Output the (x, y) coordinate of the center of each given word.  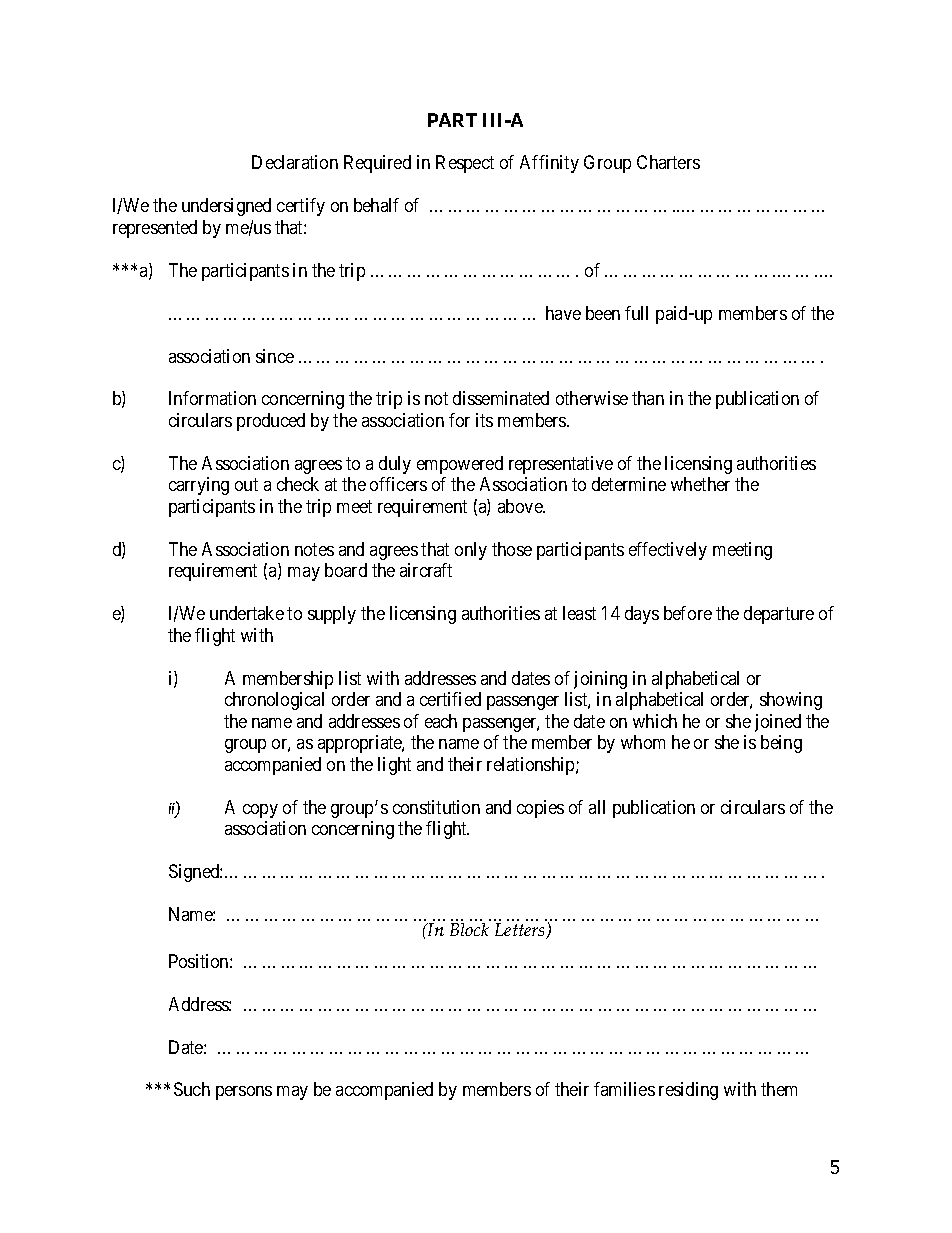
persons (244, 1093)
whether (700, 484)
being (781, 744)
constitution (436, 807)
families (624, 1089)
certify (301, 207)
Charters (668, 162)
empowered (460, 465)
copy (260, 811)
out (246, 485)
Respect (465, 164)
